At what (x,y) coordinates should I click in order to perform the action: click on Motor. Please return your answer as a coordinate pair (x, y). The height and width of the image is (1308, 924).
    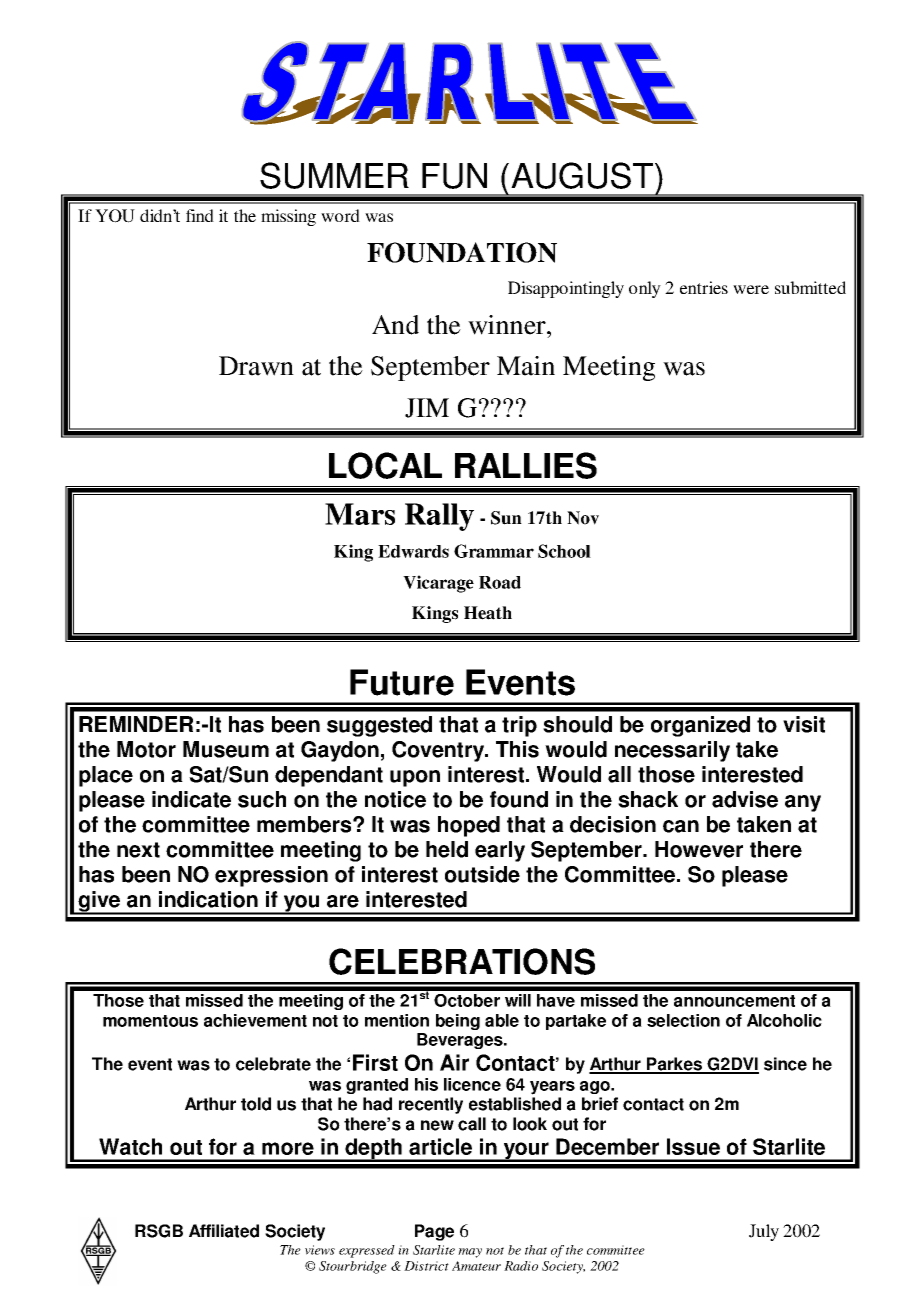
    Looking at the image, I should click on (146, 749).
